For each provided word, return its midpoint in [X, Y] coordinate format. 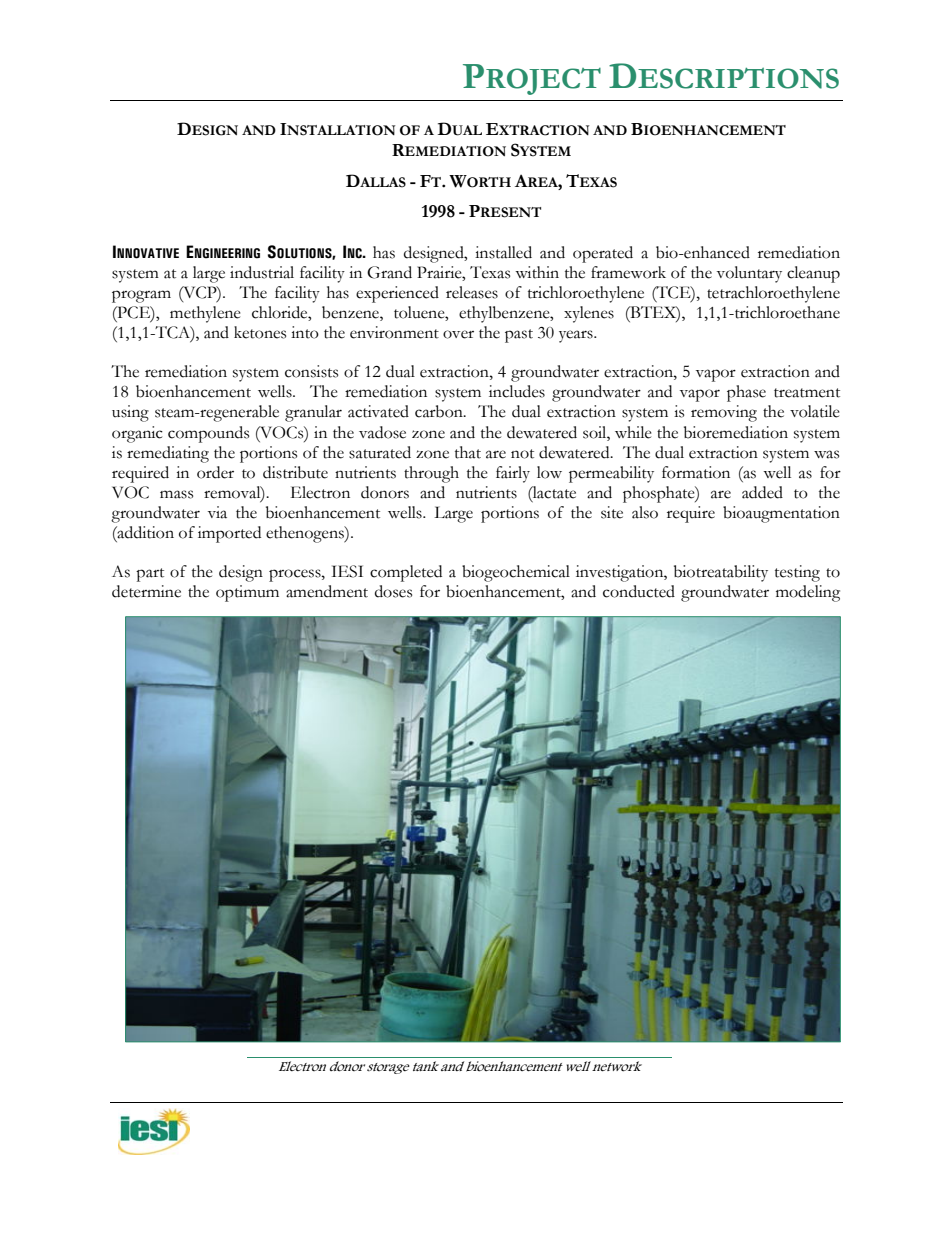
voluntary [749, 274]
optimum [247, 593]
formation [696, 472]
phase [746, 393]
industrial [262, 272]
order [215, 472]
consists [311, 371]
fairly [513, 474]
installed [503, 252]
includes [517, 391]
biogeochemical [516, 573]
